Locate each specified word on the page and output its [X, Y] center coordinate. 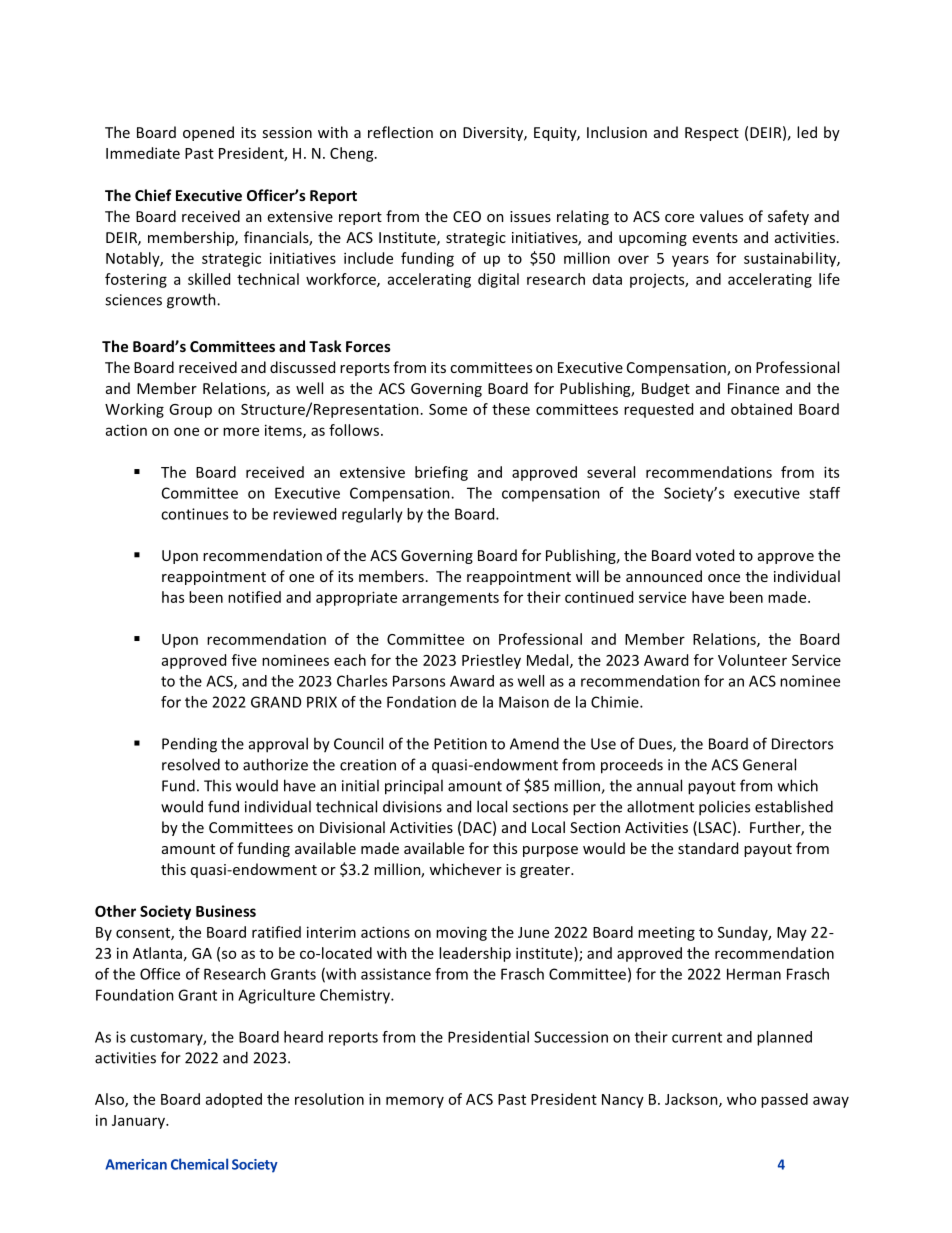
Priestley [491, 661]
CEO [467, 216]
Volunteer [752, 660]
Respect [712, 134]
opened [208, 133]
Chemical [199, 1164]
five [244, 660]
